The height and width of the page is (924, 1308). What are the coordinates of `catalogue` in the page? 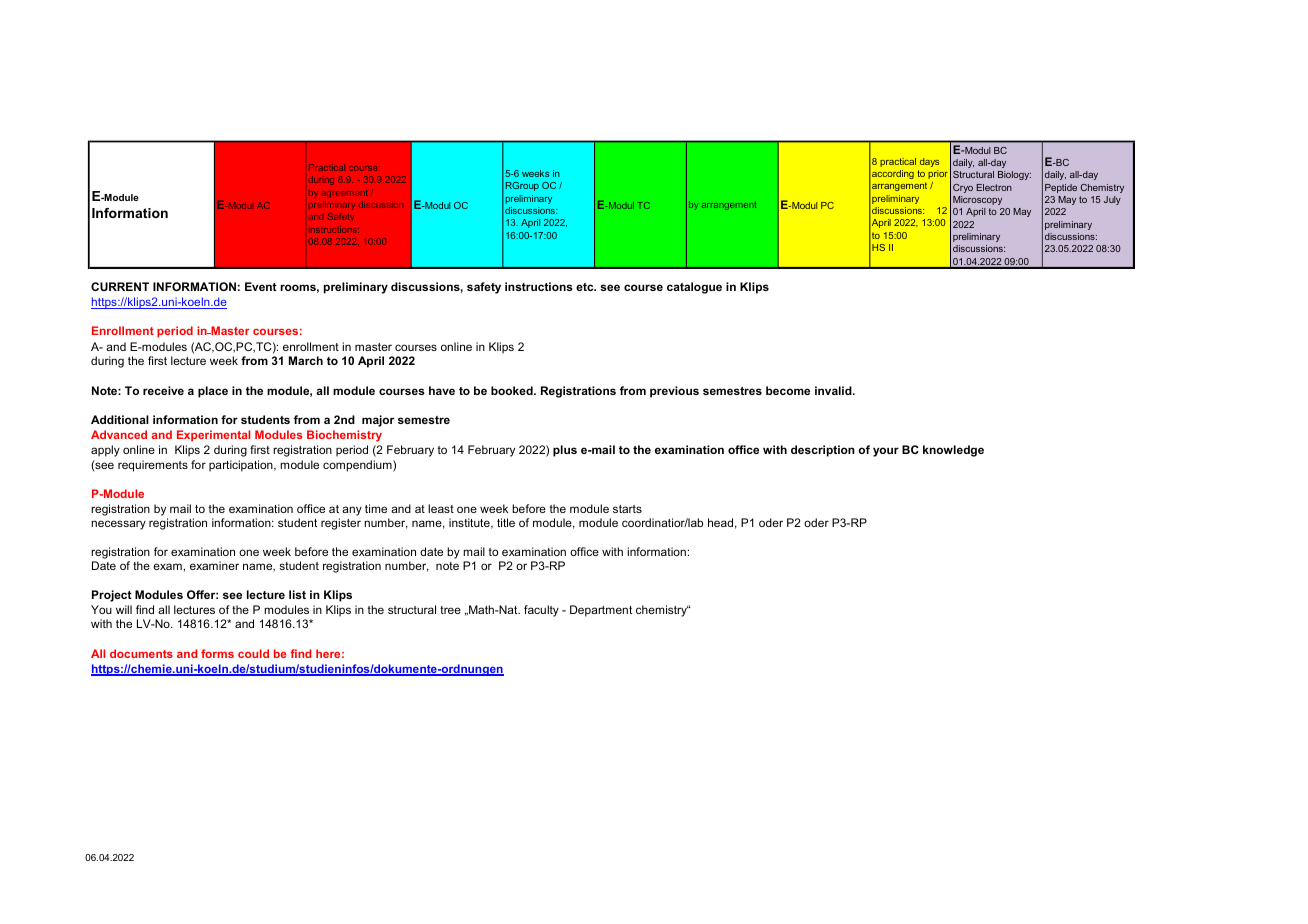 It's located at (694, 288).
